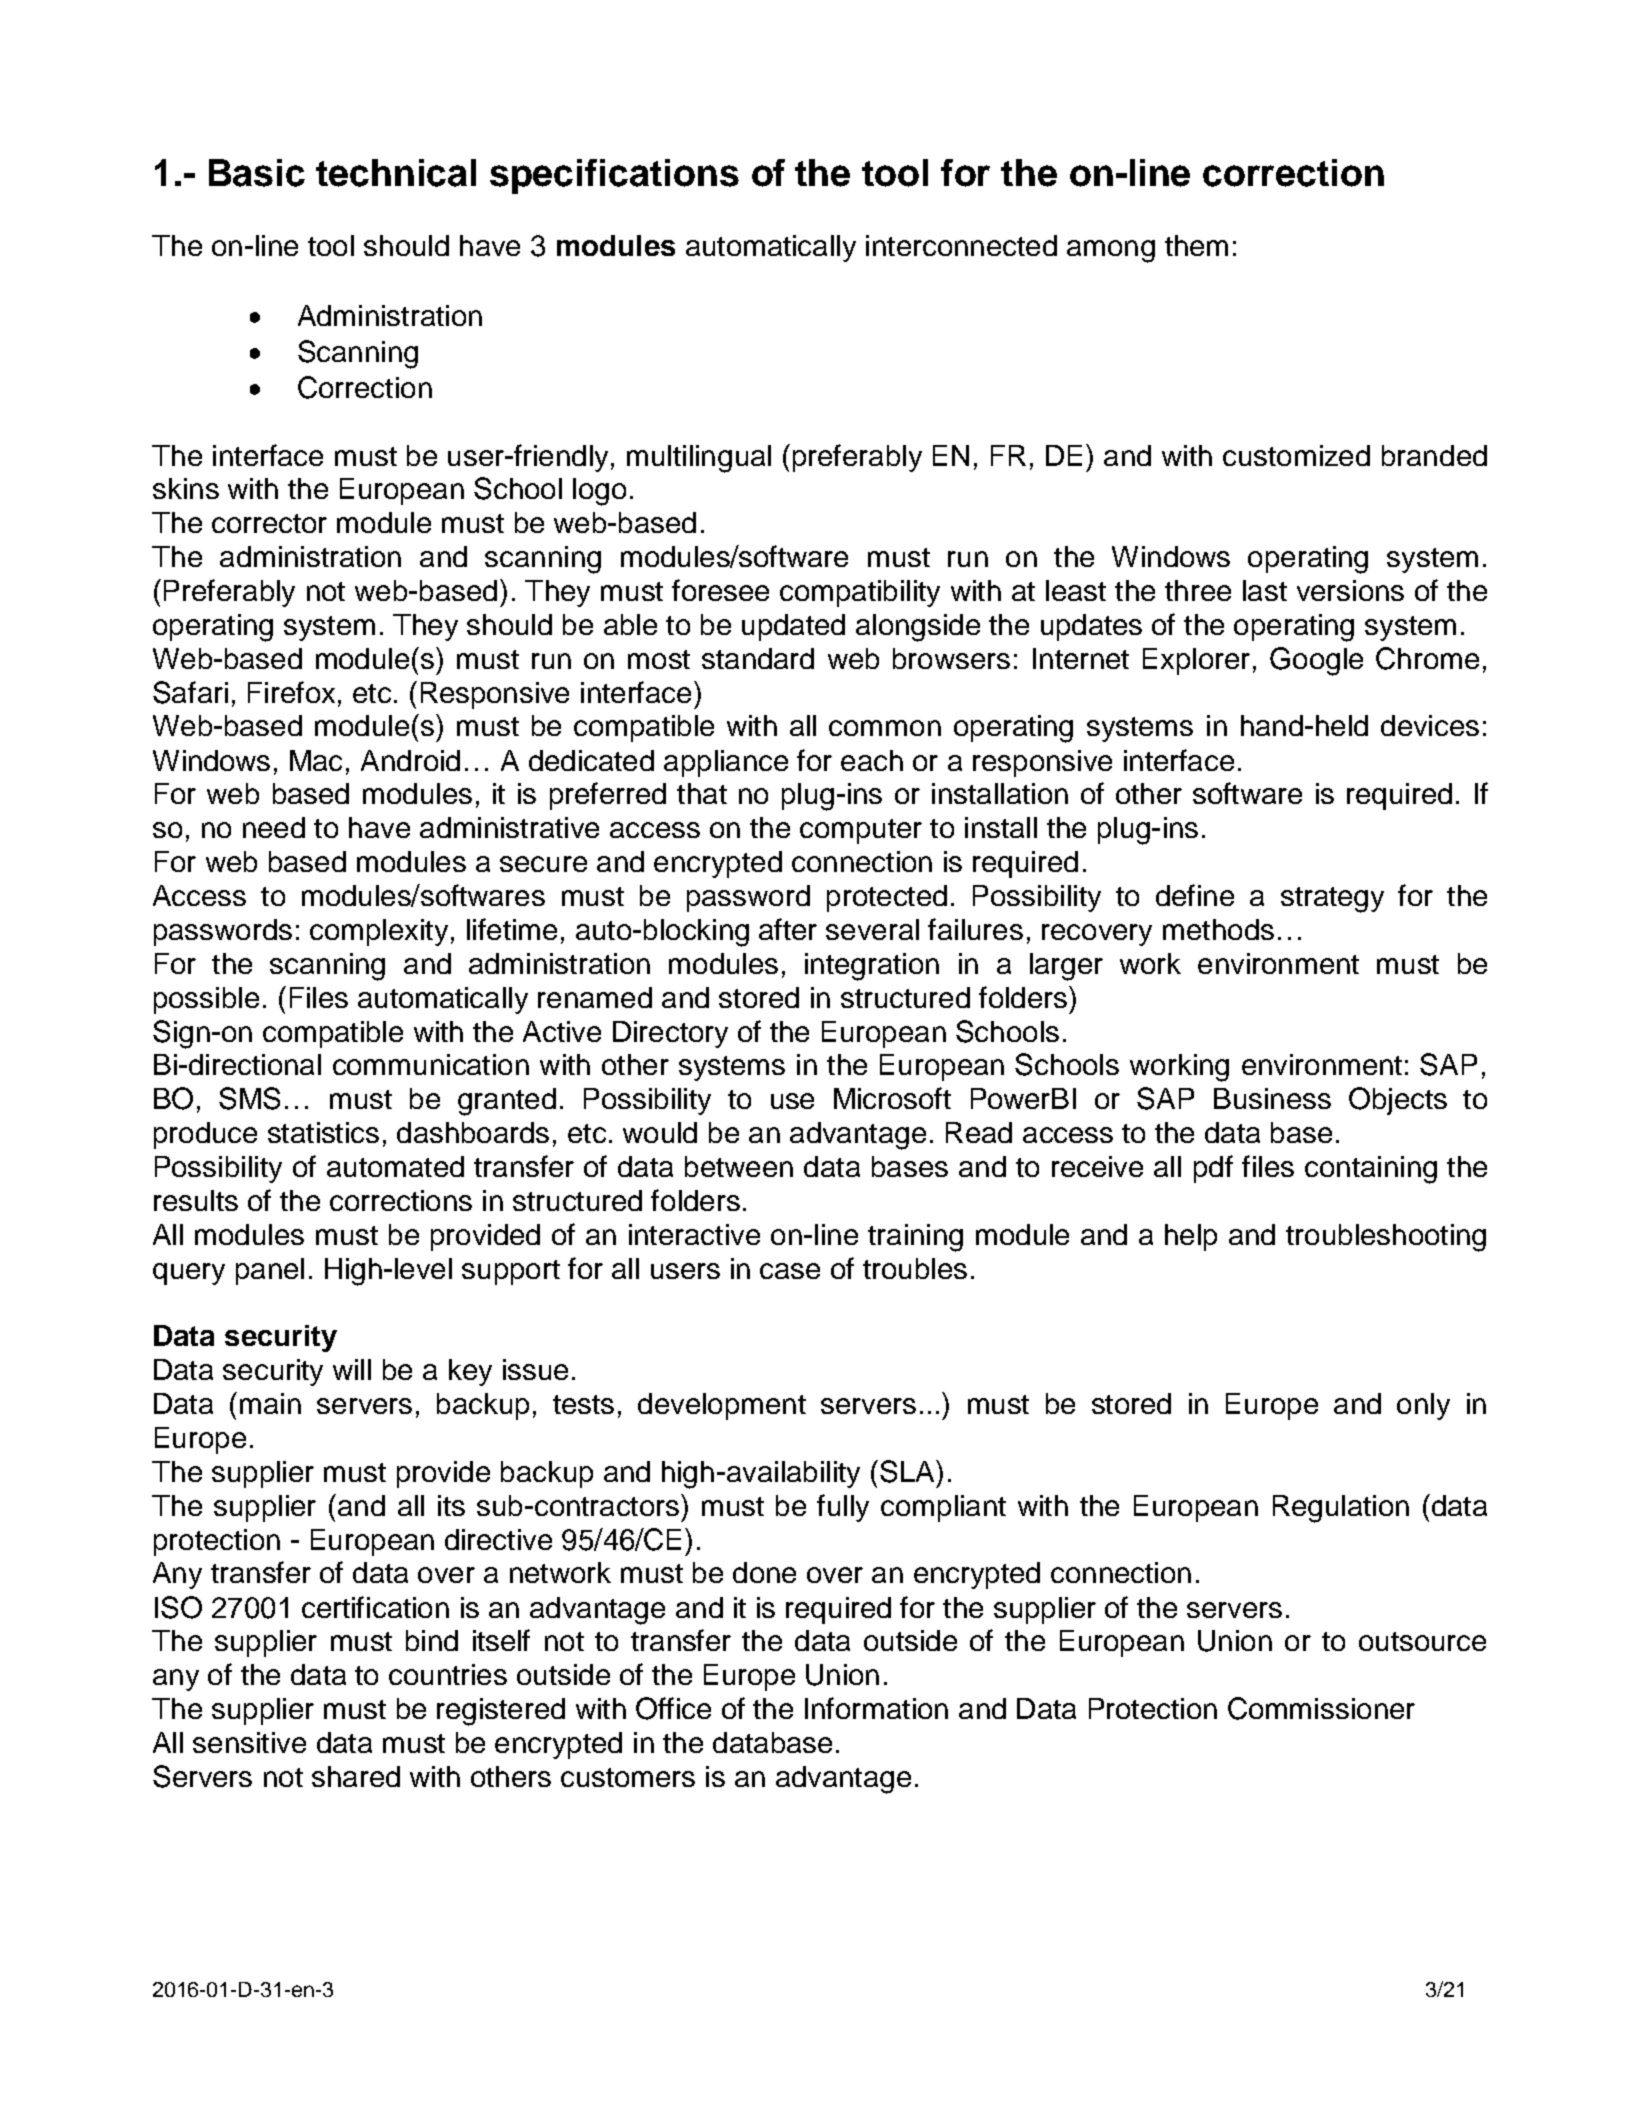 The image size is (1640, 2122). What do you see at coordinates (961, 245) in the document?
I see `interconnected` at bounding box center [961, 245].
